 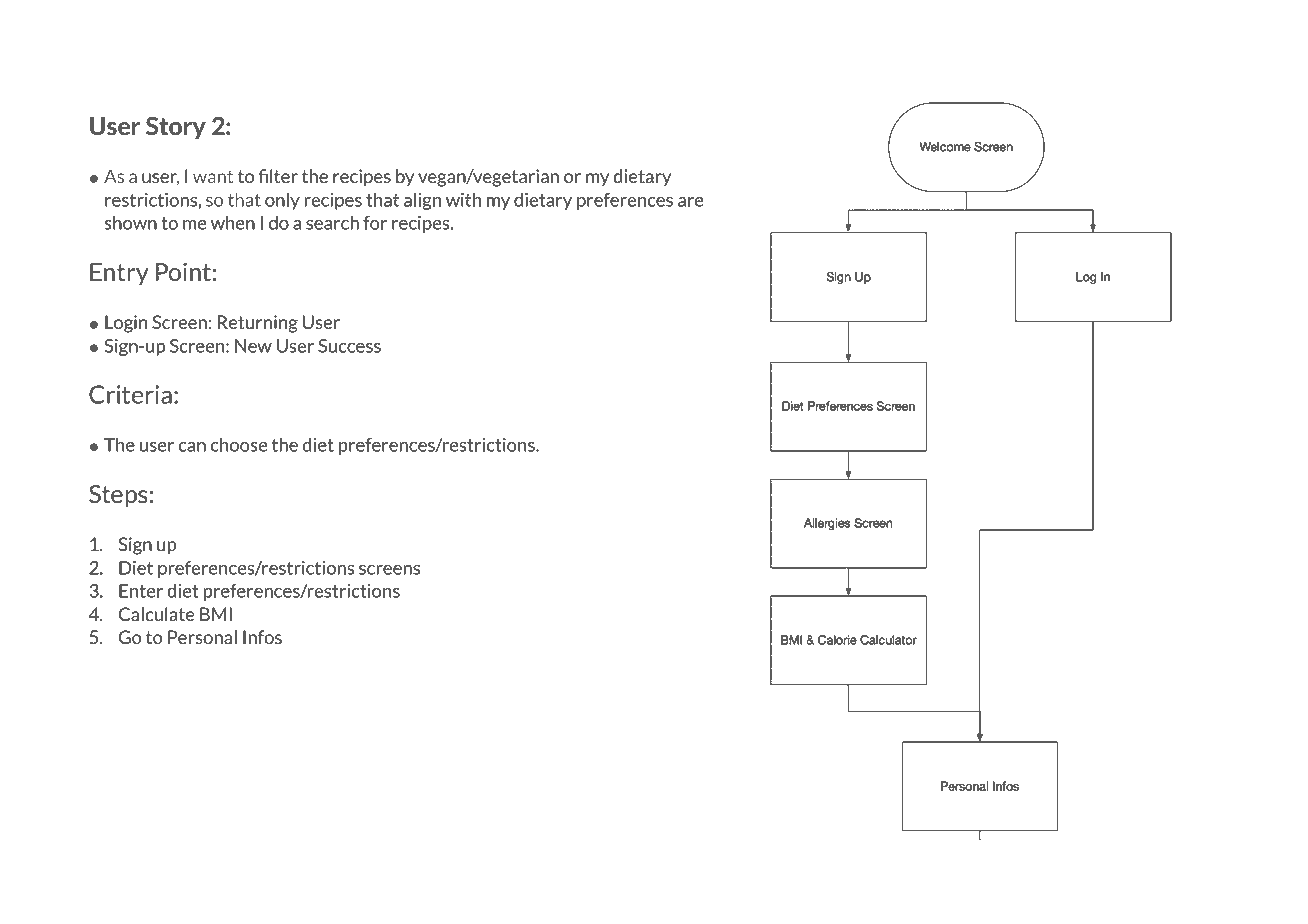 I want to click on Calculate, so click(x=157, y=614).
